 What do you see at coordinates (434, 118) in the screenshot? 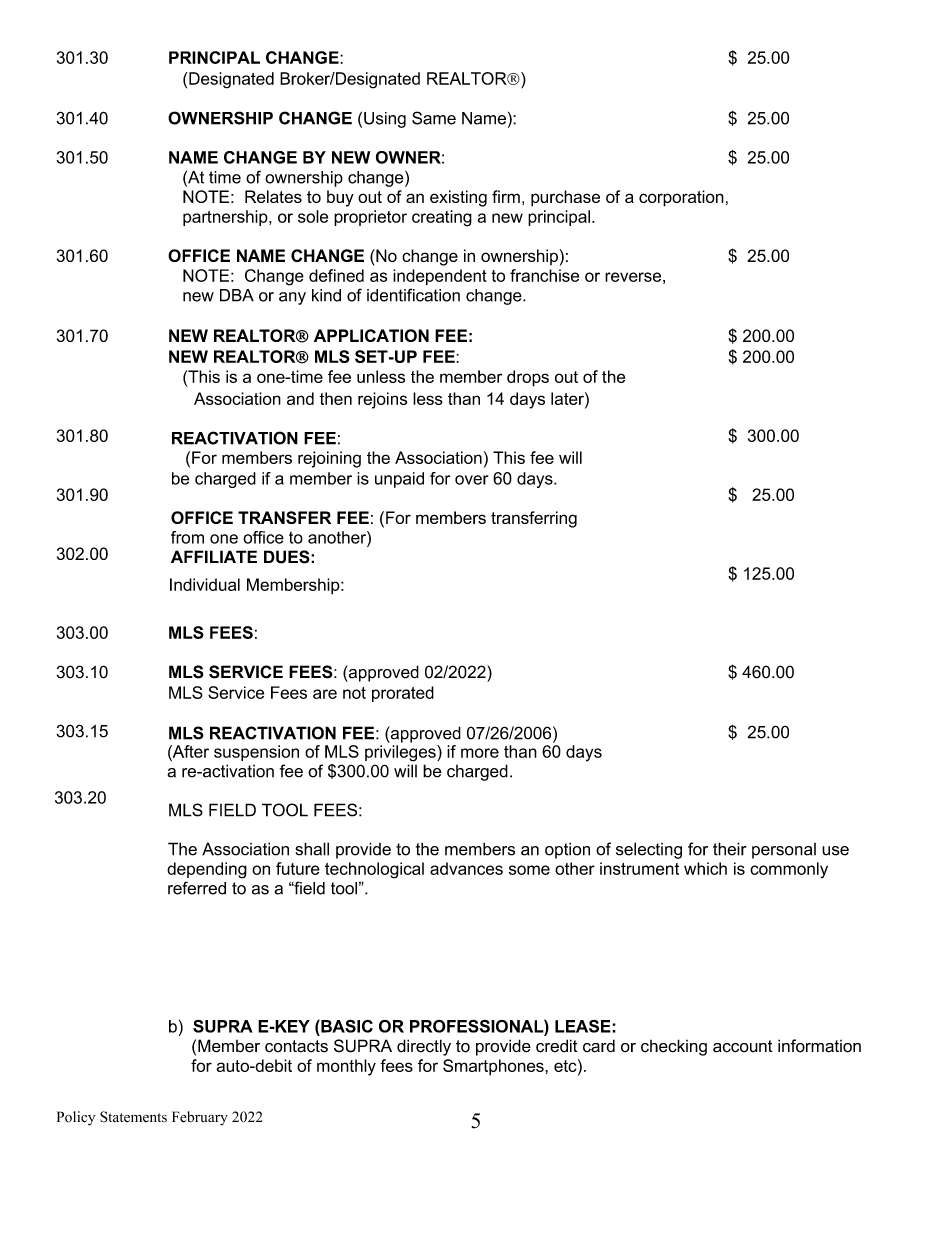
I see `Same` at bounding box center [434, 118].
